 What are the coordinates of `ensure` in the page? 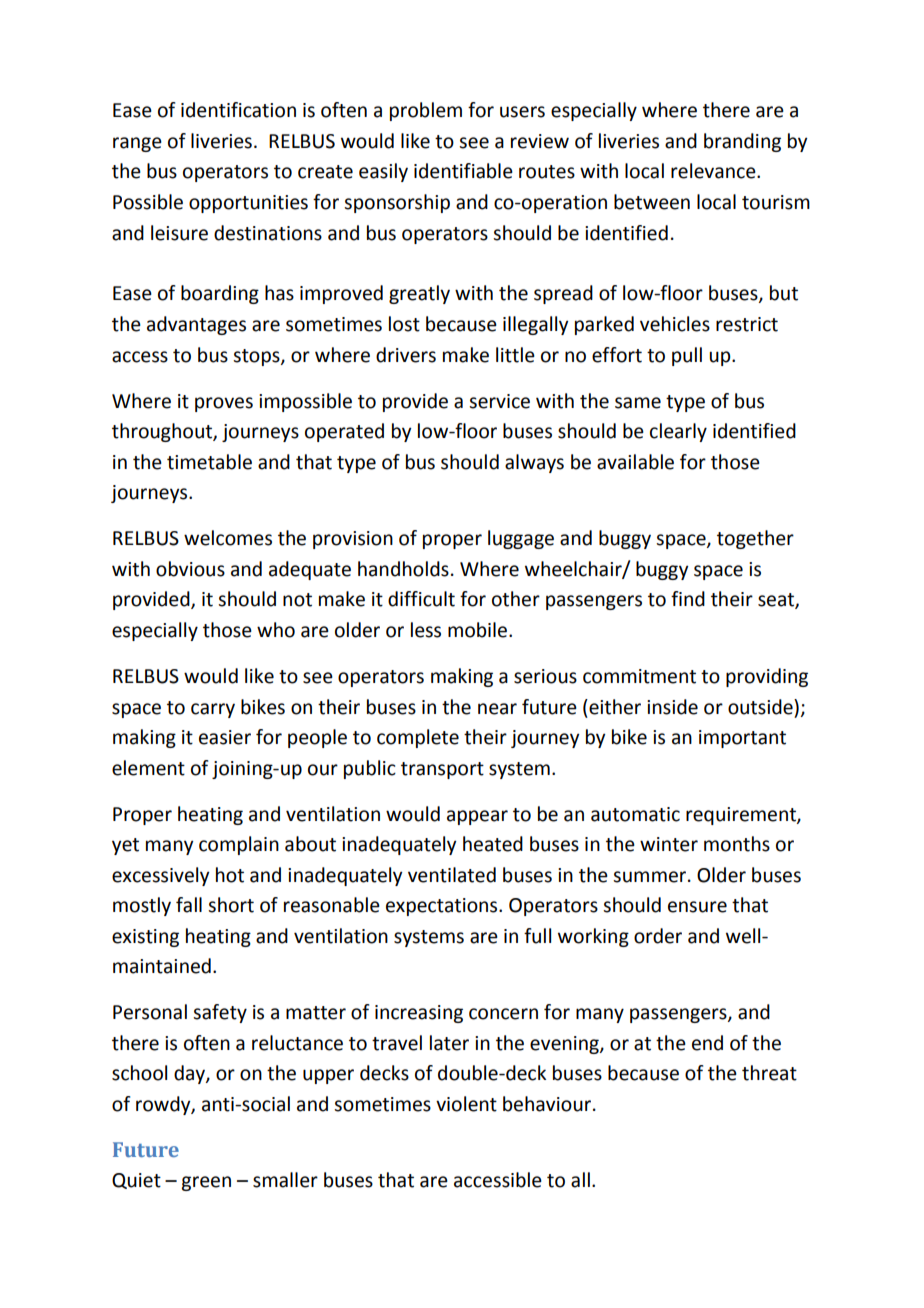 It's located at (697, 907).
